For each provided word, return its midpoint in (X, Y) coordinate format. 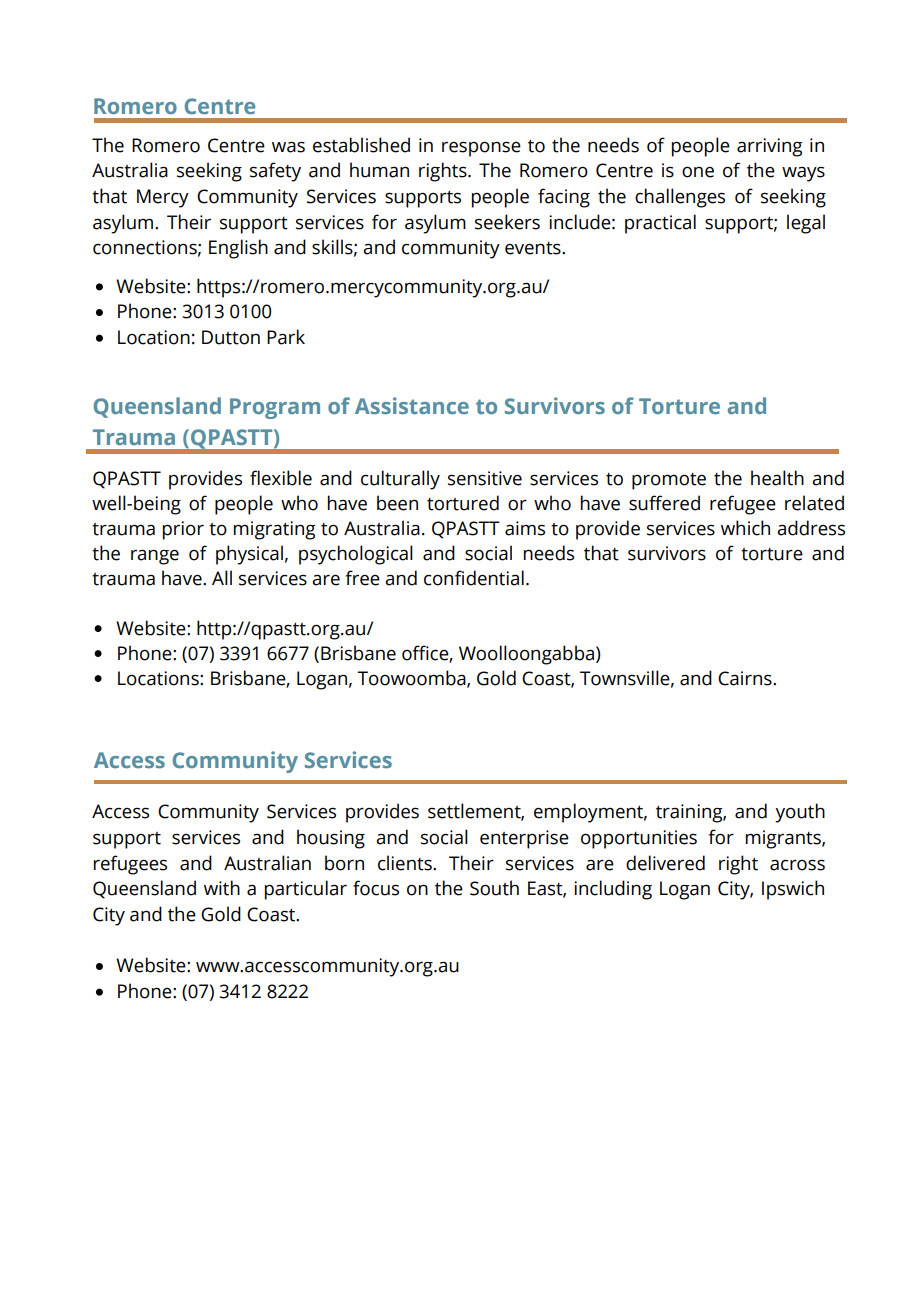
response (481, 149)
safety (275, 172)
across (797, 865)
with (222, 888)
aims (525, 528)
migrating (274, 530)
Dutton (231, 337)
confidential (474, 578)
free (362, 578)
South (494, 888)
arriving (769, 147)
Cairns (746, 678)
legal (806, 224)
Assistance (412, 405)
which (745, 528)
